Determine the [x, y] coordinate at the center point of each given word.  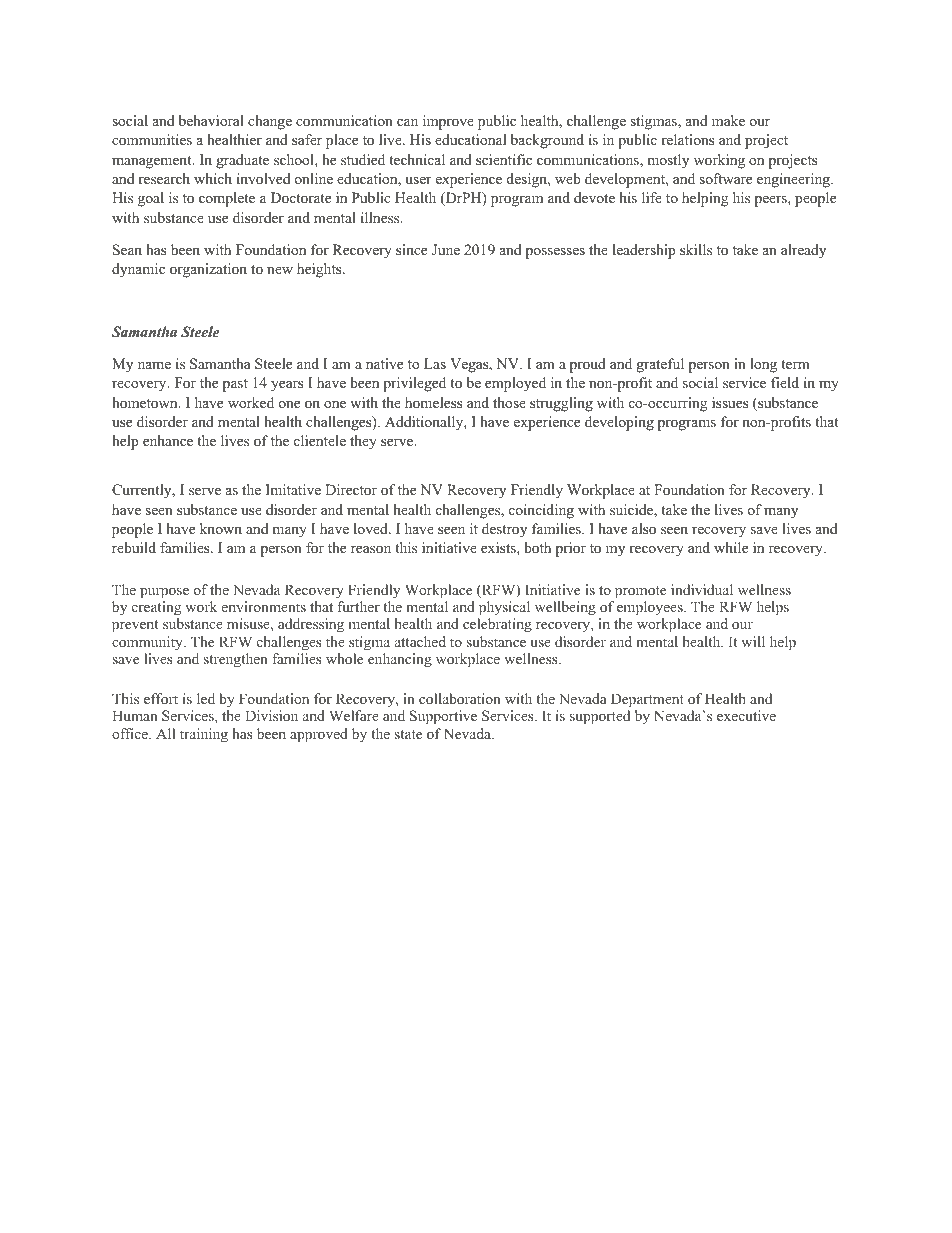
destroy [504, 530]
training [204, 735]
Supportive [443, 717]
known [221, 528]
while [731, 547]
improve [448, 122]
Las [435, 363]
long [763, 365]
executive [746, 715]
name [154, 365]
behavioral [211, 120]
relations [688, 139]
